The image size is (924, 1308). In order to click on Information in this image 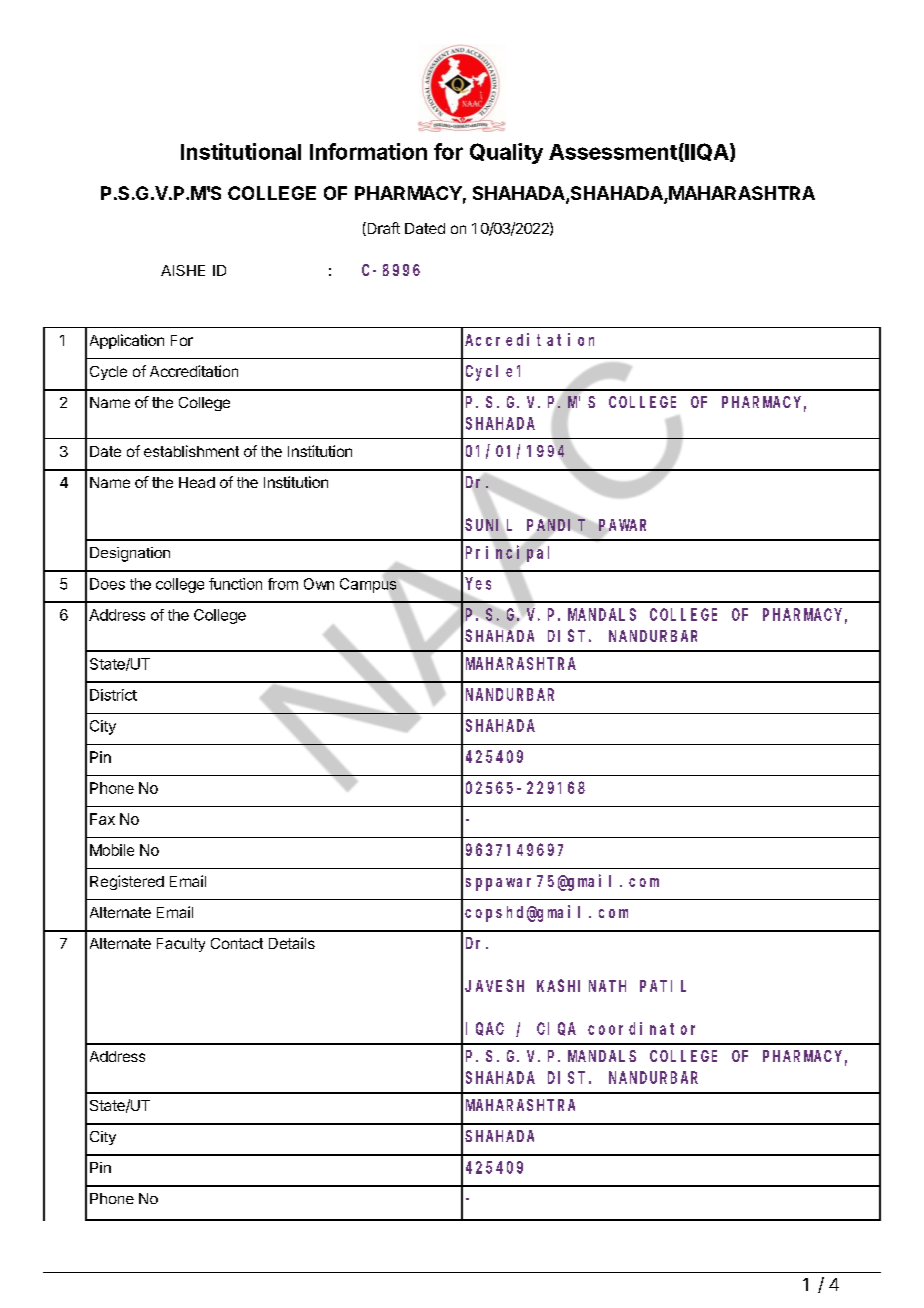, I will do `click(368, 151)`.
